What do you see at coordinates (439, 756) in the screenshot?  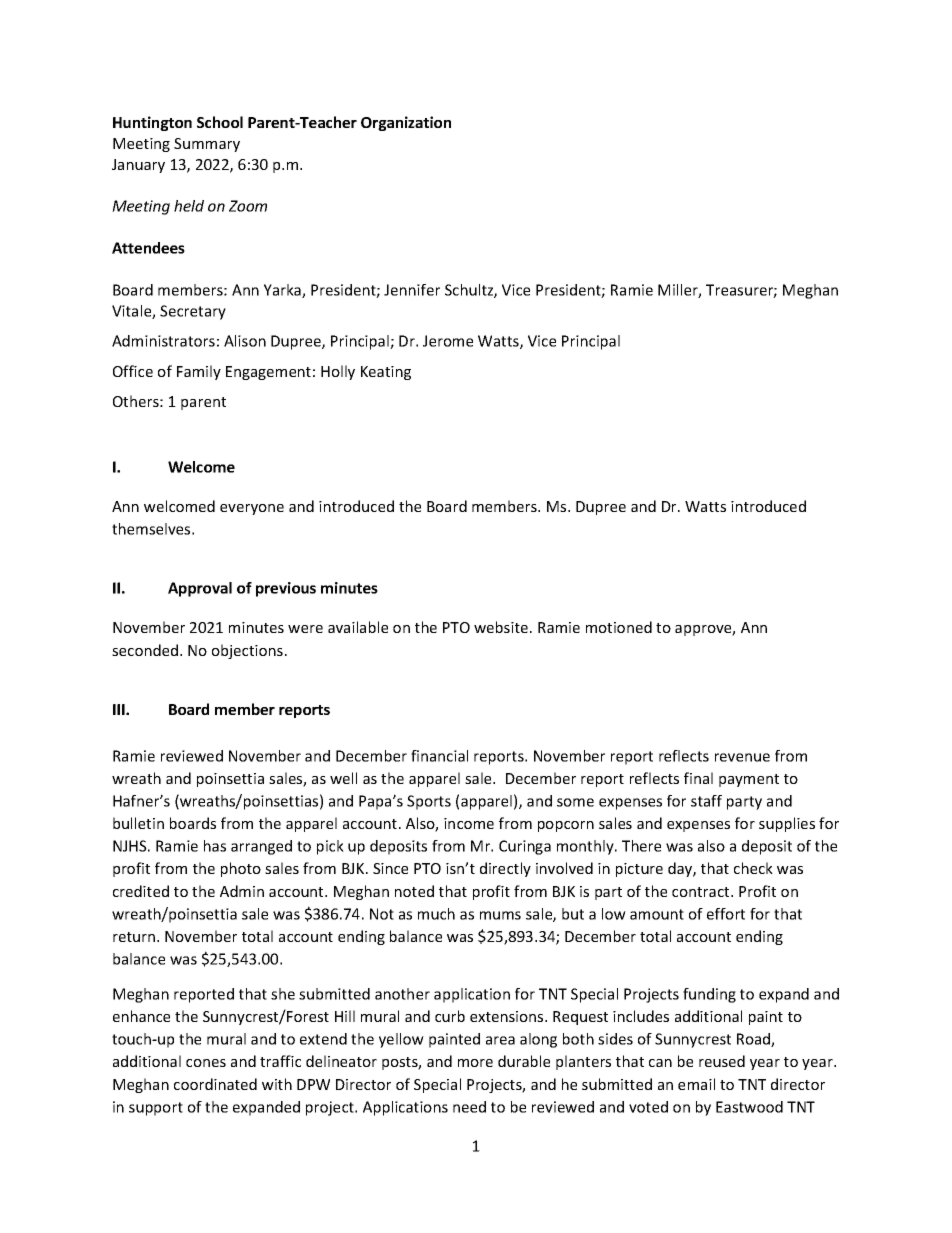 I see `financial` at bounding box center [439, 756].
